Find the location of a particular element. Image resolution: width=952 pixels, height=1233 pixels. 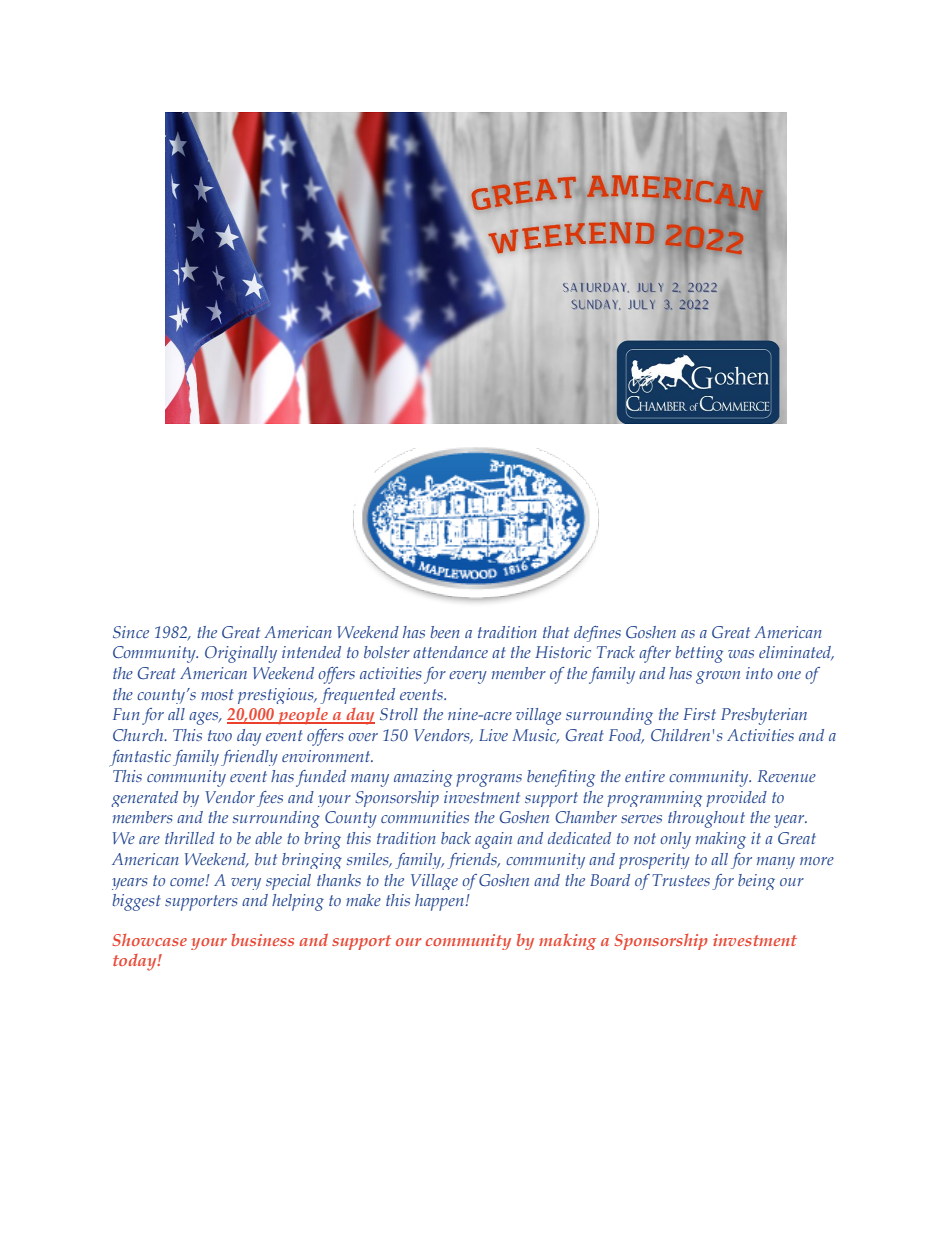

happen is located at coordinates (439, 902).
